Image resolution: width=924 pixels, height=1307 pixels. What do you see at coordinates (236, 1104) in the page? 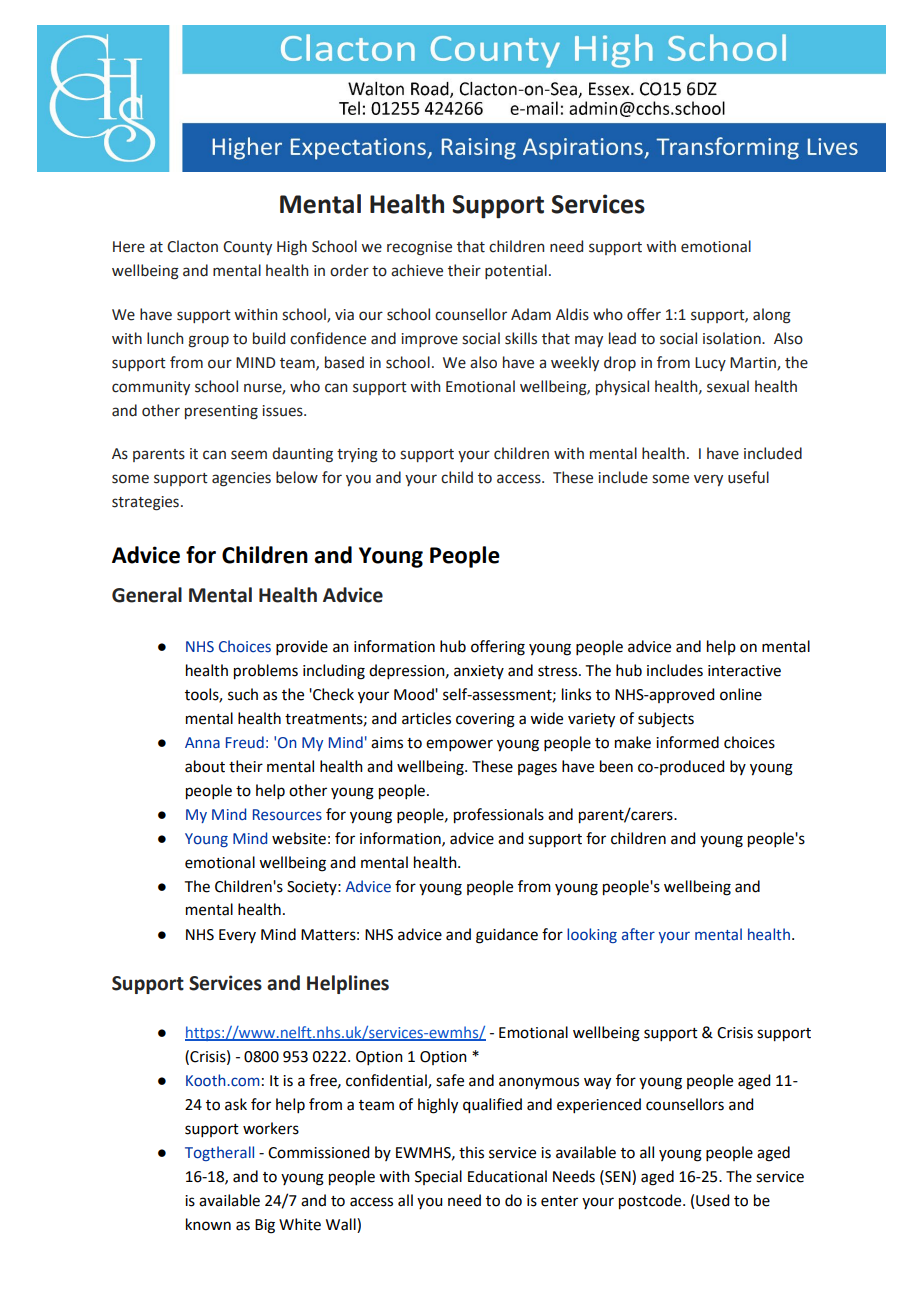
I see `ask` at bounding box center [236, 1104].
